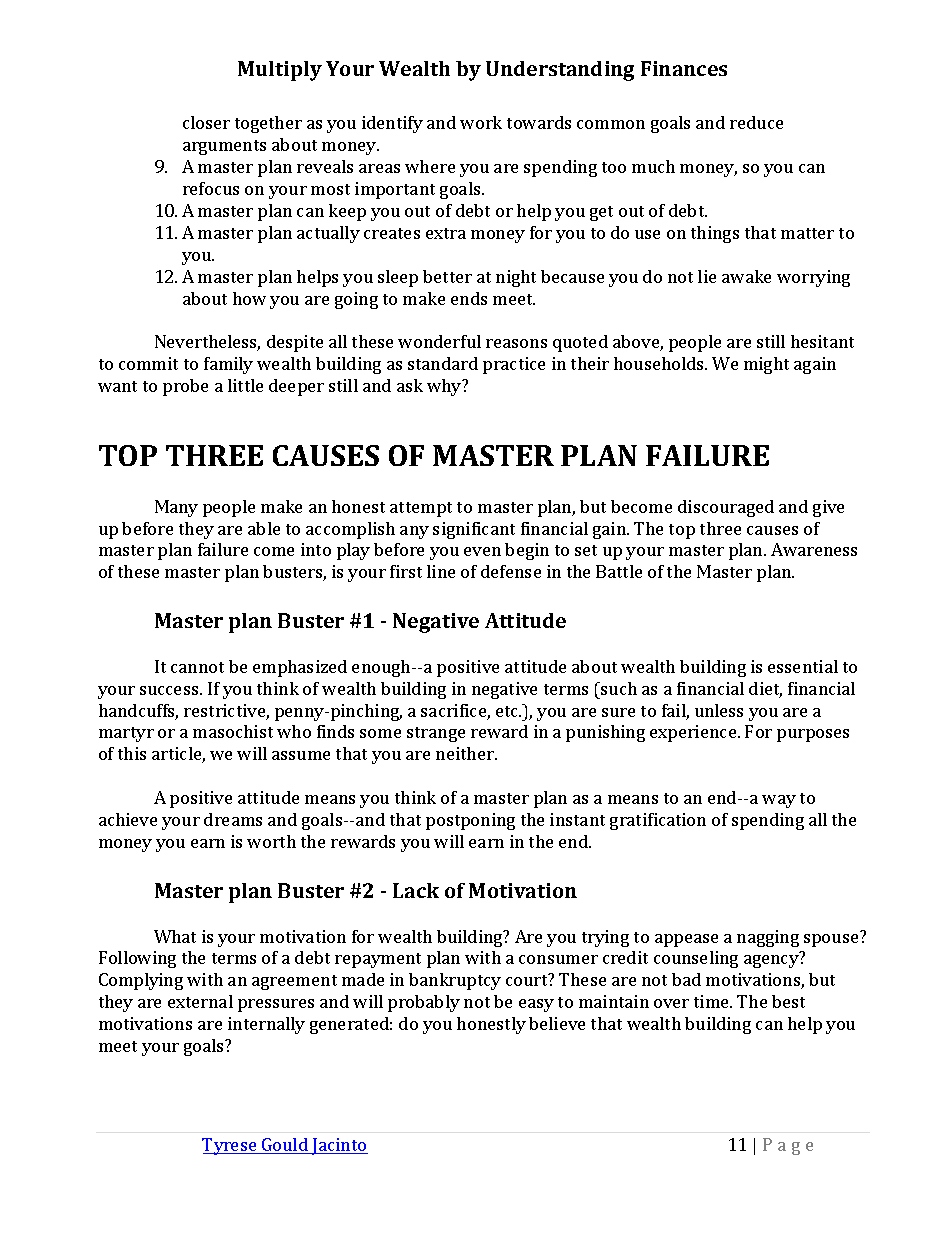 The width and height of the page is (952, 1233). What do you see at coordinates (176, 508) in the page?
I see `Many` at bounding box center [176, 508].
